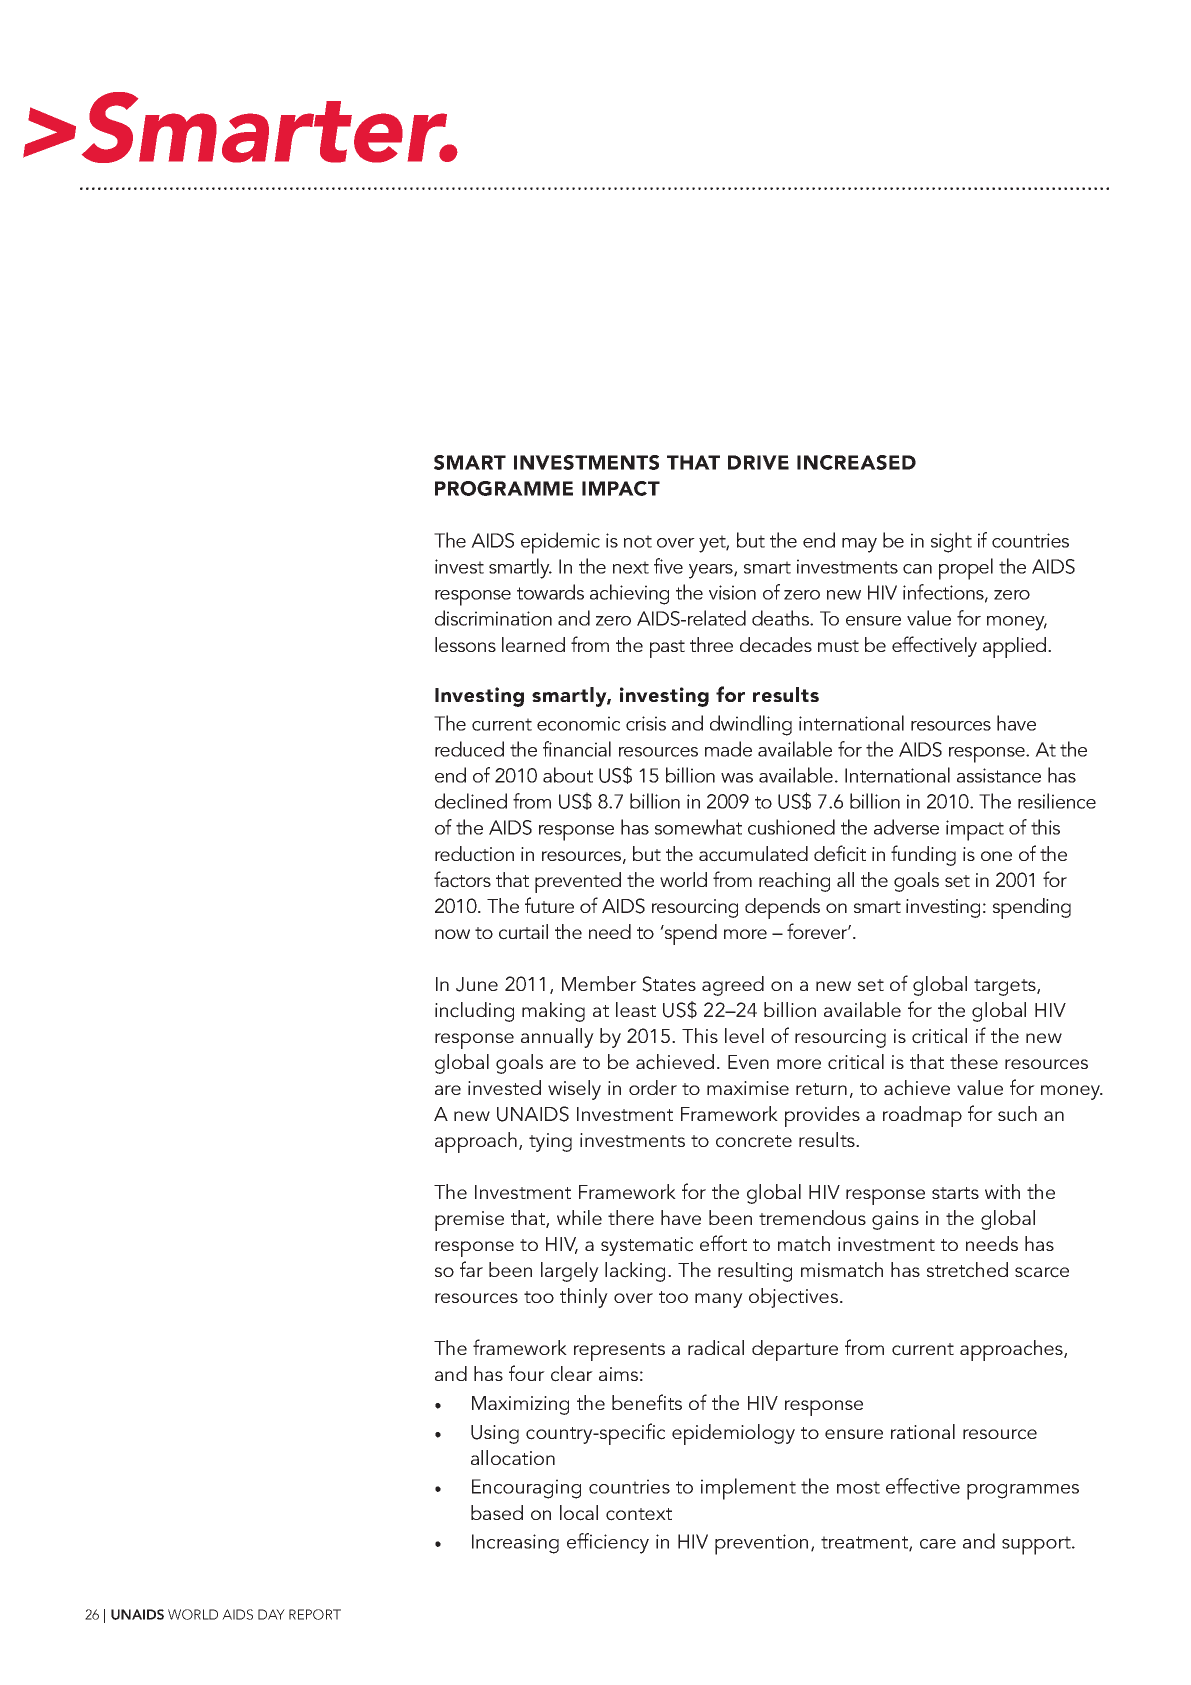 The image size is (1191, 1685). Describe the element at coordinates (452, 934) in the document. I see `now` at that location.
